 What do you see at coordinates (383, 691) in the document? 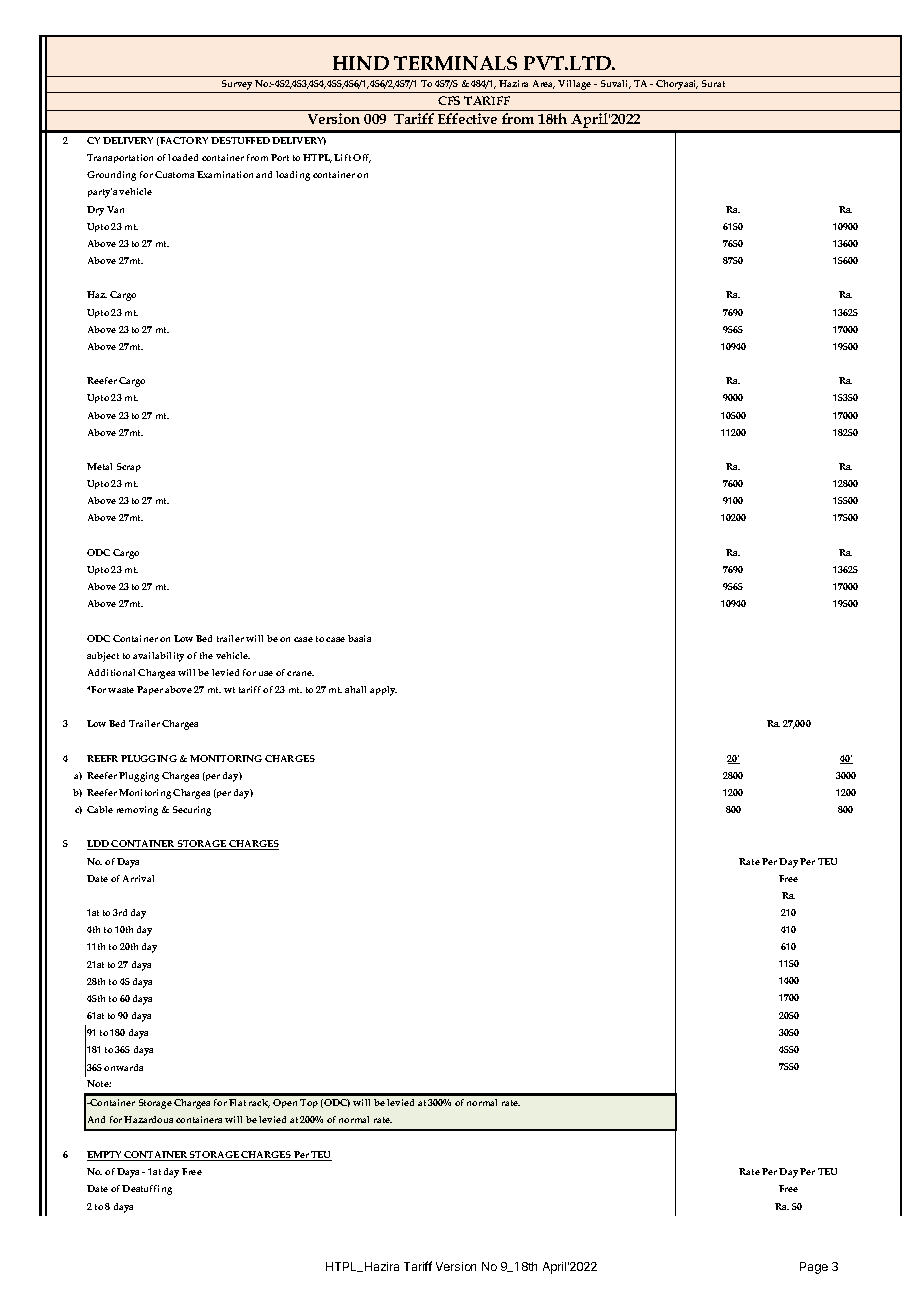
I see `apply` at bounding box center [383, 691].
